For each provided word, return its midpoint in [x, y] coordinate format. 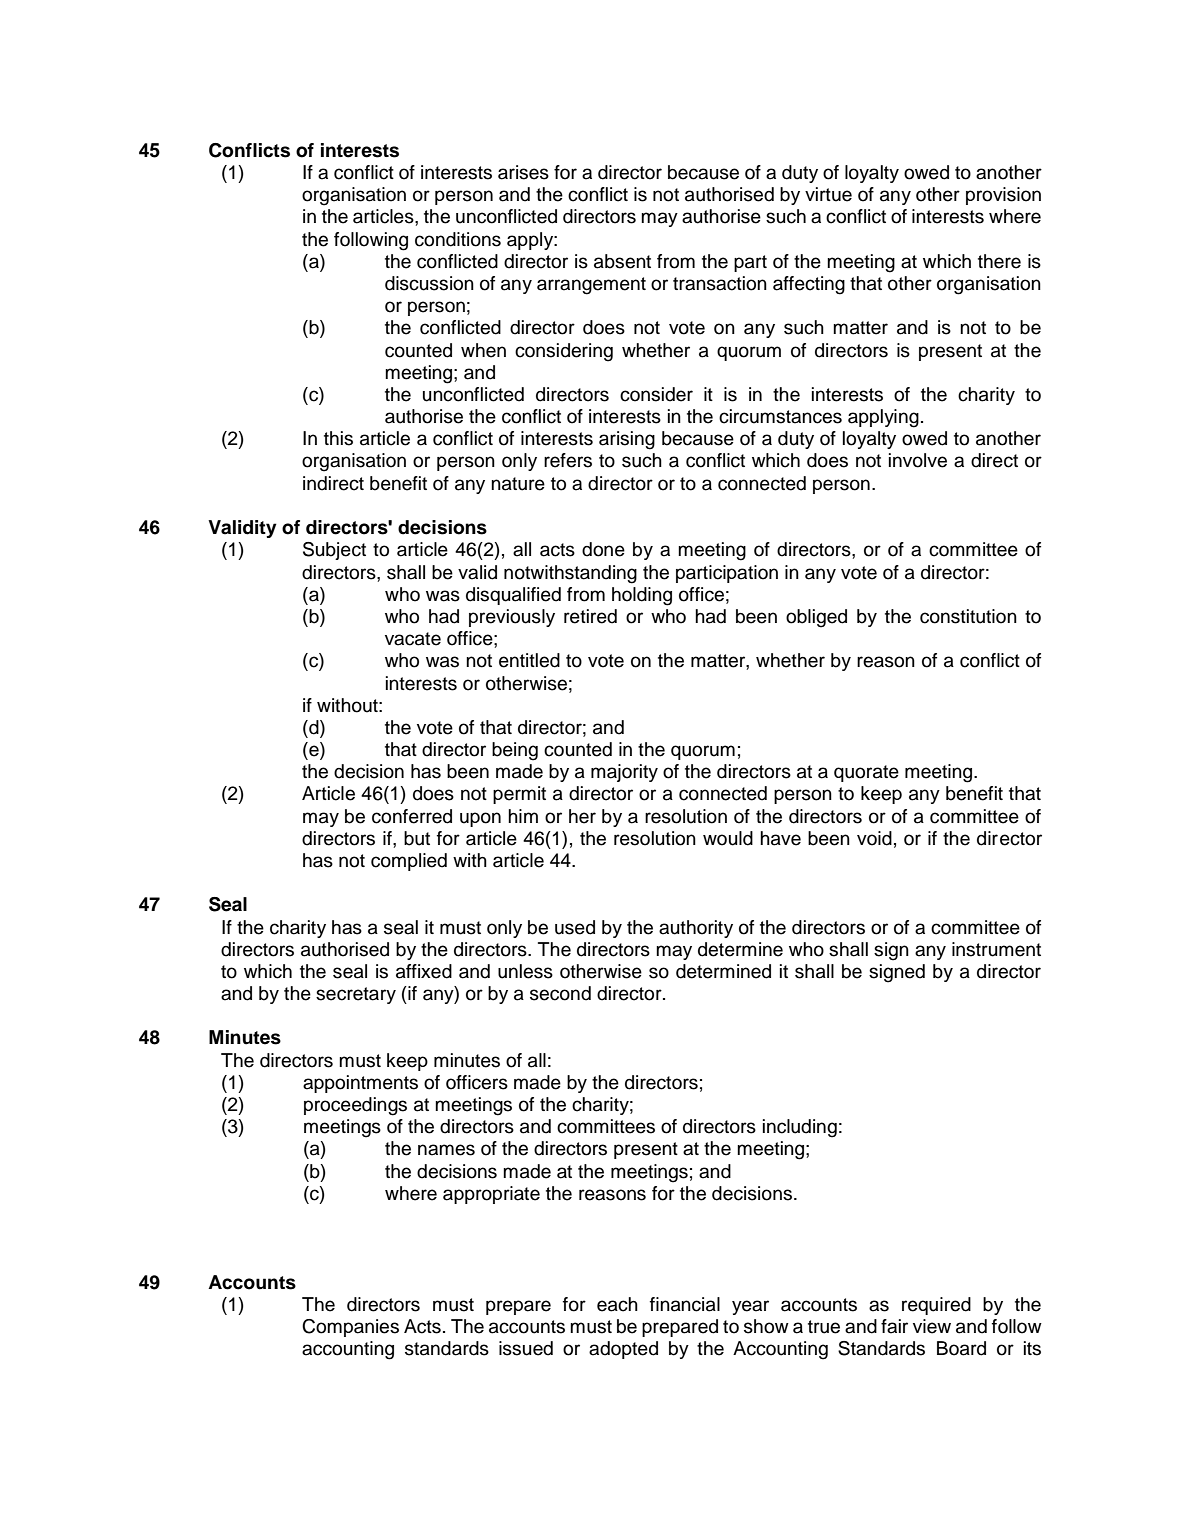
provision [1003, 196]
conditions [458, 239]
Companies [350, 1328]
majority [624, 773]
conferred [412, 816]
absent [622, 261]
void [874, 838]
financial [685, 1304]
